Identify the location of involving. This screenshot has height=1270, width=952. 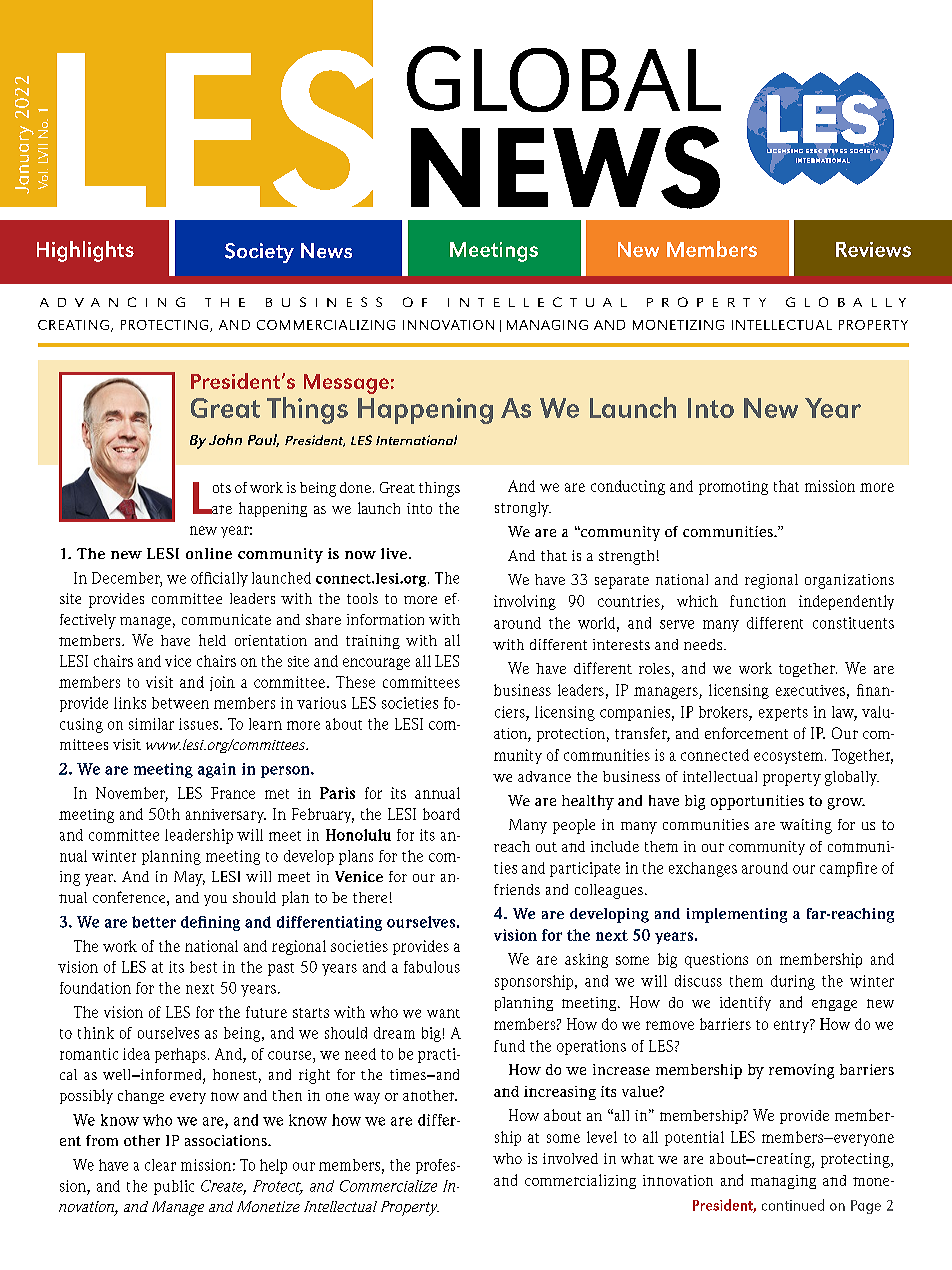
(525, 602).
